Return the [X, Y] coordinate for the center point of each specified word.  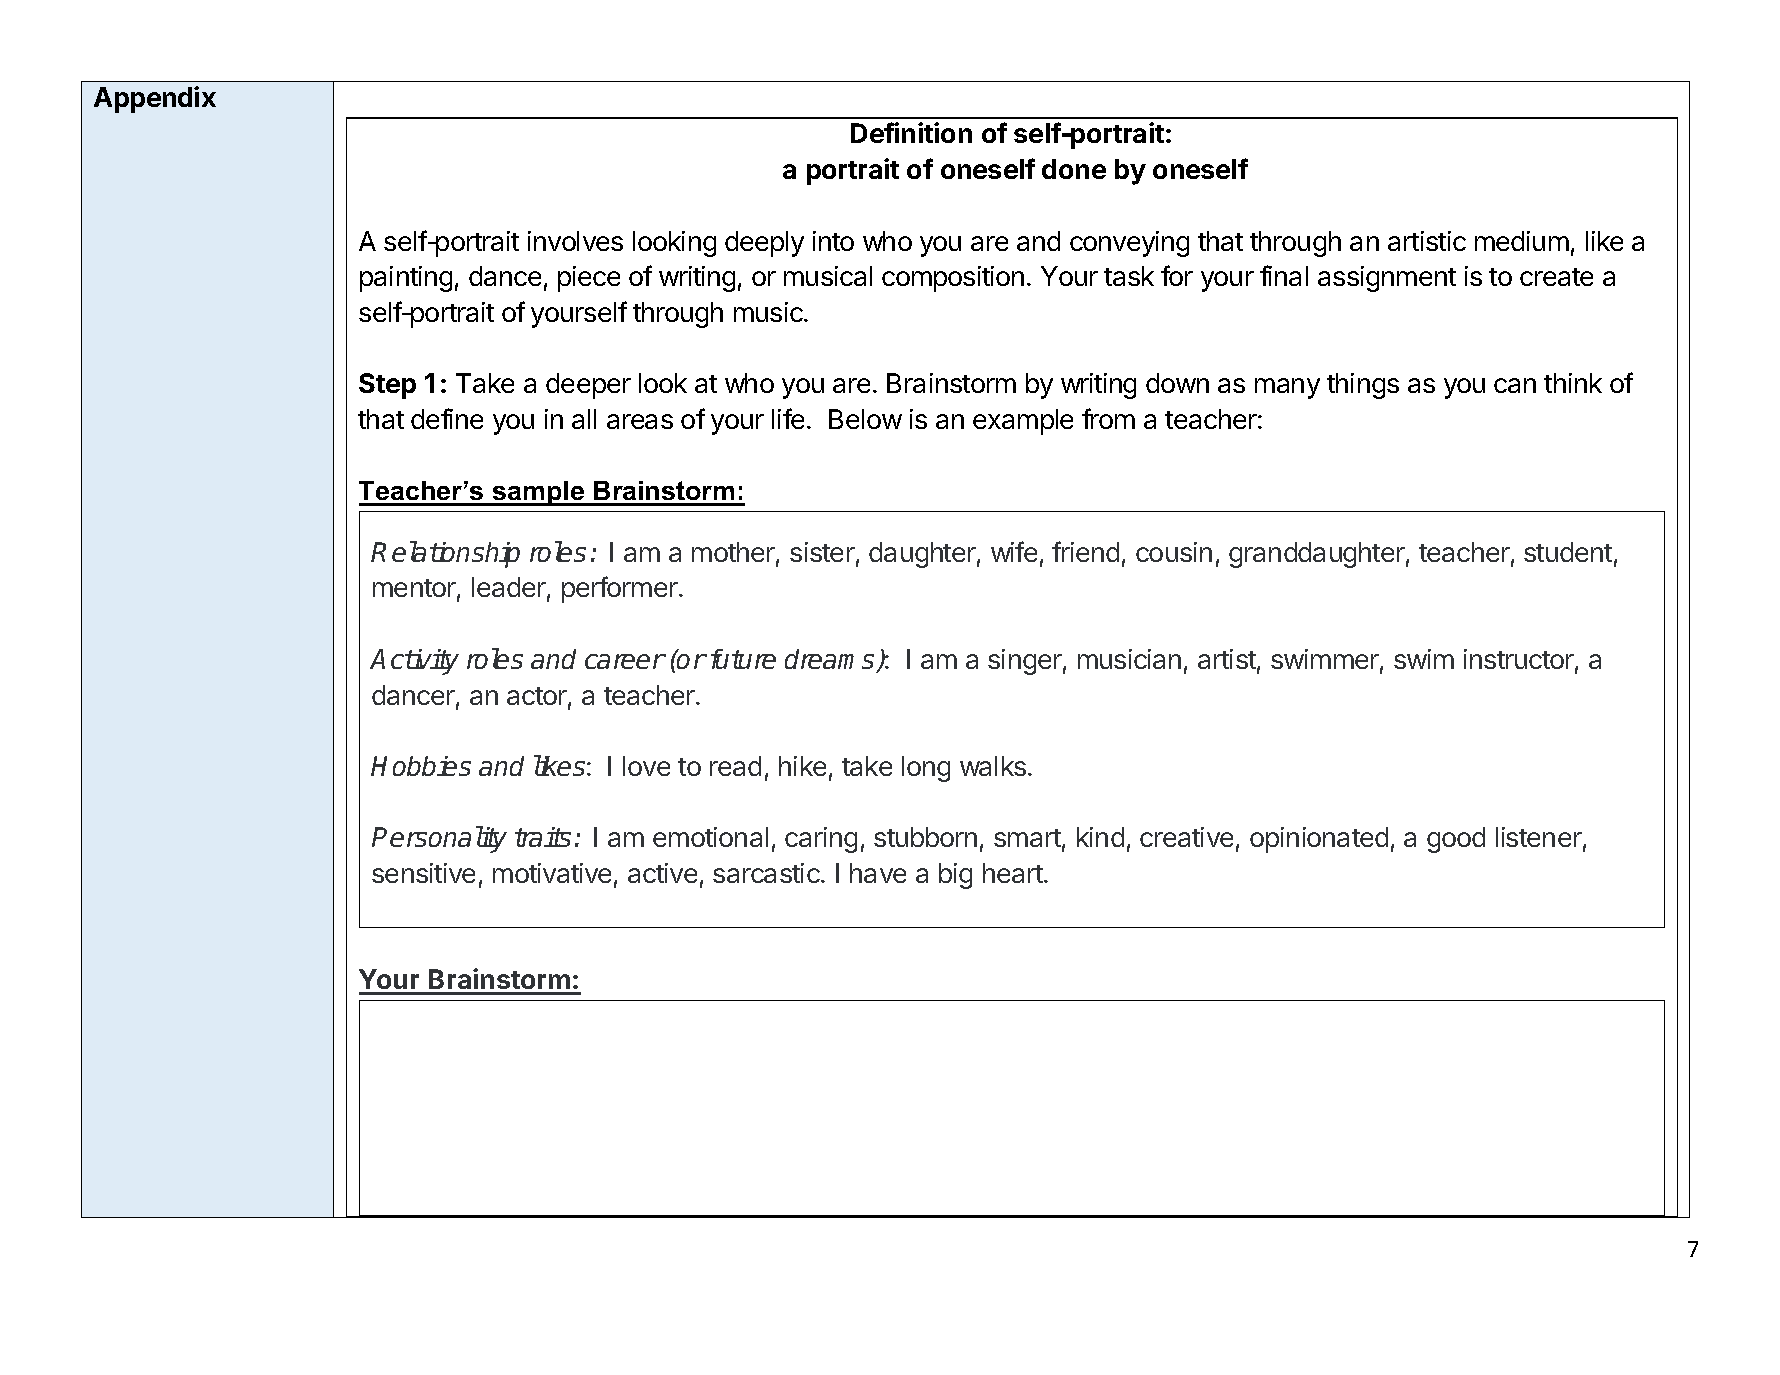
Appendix [155, 99]
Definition [911, 132]
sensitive [423, 873]
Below [865, 419]
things [1363, 386]
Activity [414, 662]
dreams [829, 659]
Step [387, 386]
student [1568, 552]
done [1074, 169]
